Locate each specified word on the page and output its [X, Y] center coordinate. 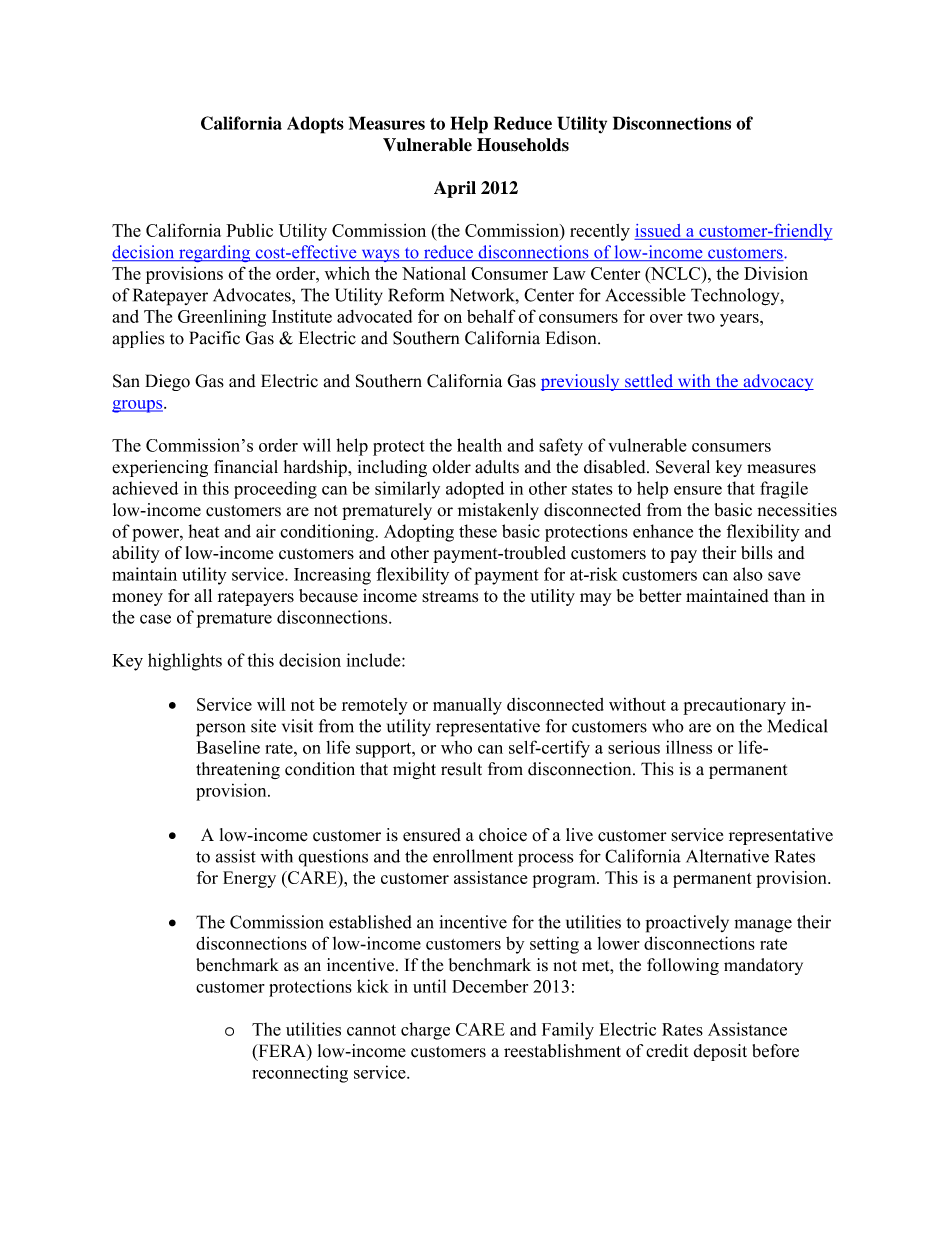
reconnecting [300, 1074]
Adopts [315, 125]
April [455, 189]
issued [657, 230]
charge [425, 1031]
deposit [720, 1052]
